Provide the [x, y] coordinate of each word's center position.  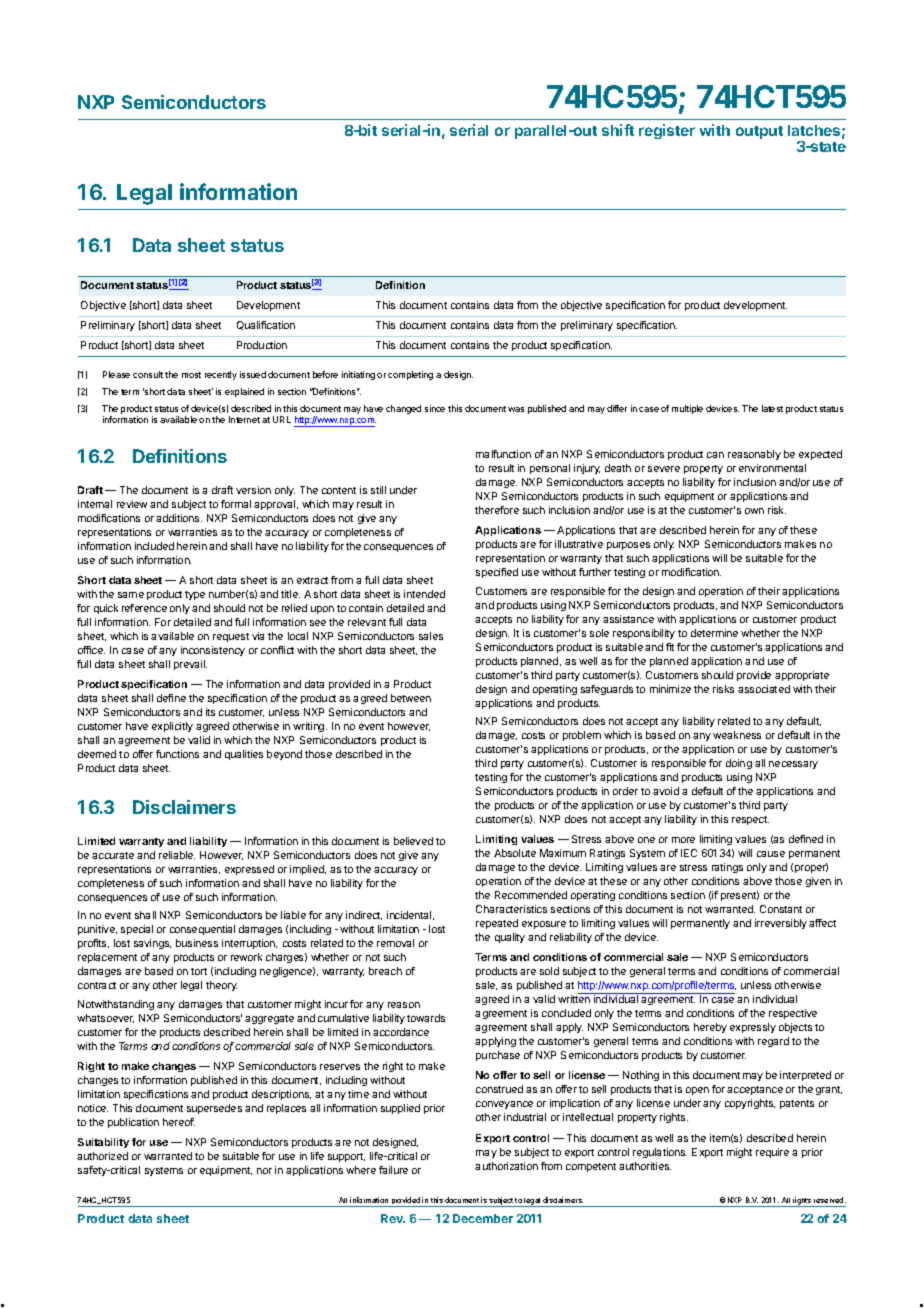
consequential [202, 930]
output [759, 132]
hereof [179, 1122]
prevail [190, 665]
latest [772, 408]
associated [764, 689]
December [483, 1218]
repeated [497, 924]
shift [618, 130]
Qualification [266, 325]
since [435, 408]
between [411, 698]
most [191, 375]
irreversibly [781, 924]
